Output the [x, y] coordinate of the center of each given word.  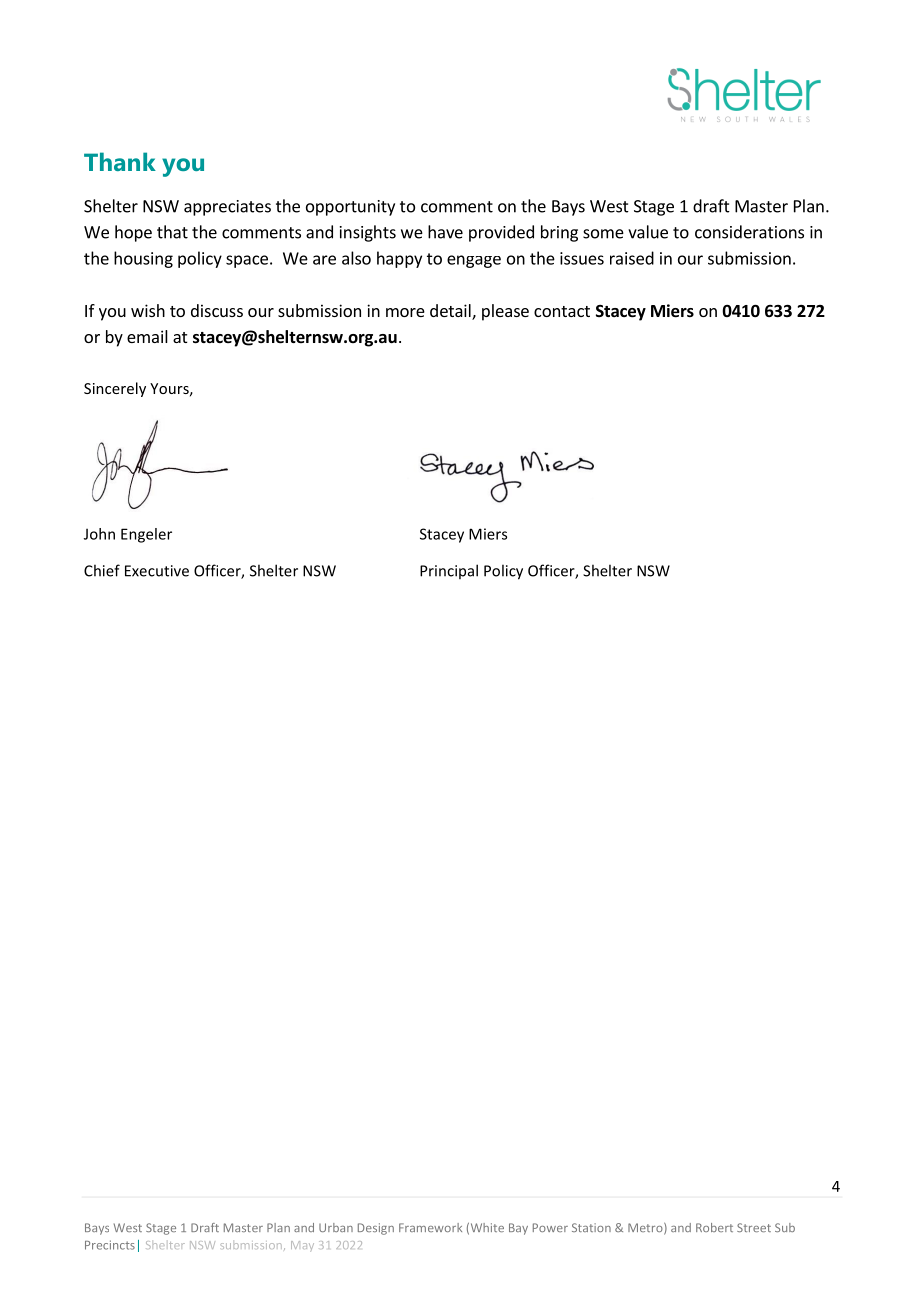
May [302, 1246]
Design [376, 1229]
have [445, 232]
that [172, 232]
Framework [430, 1227]
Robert [714, 1227]
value [648, 232]
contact [562, 311]
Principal [449, 571]
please [505, 312]
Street [754, 1227]
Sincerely [115, 389]
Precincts [110, 1245]
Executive [157, 571]
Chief [102, 570]
